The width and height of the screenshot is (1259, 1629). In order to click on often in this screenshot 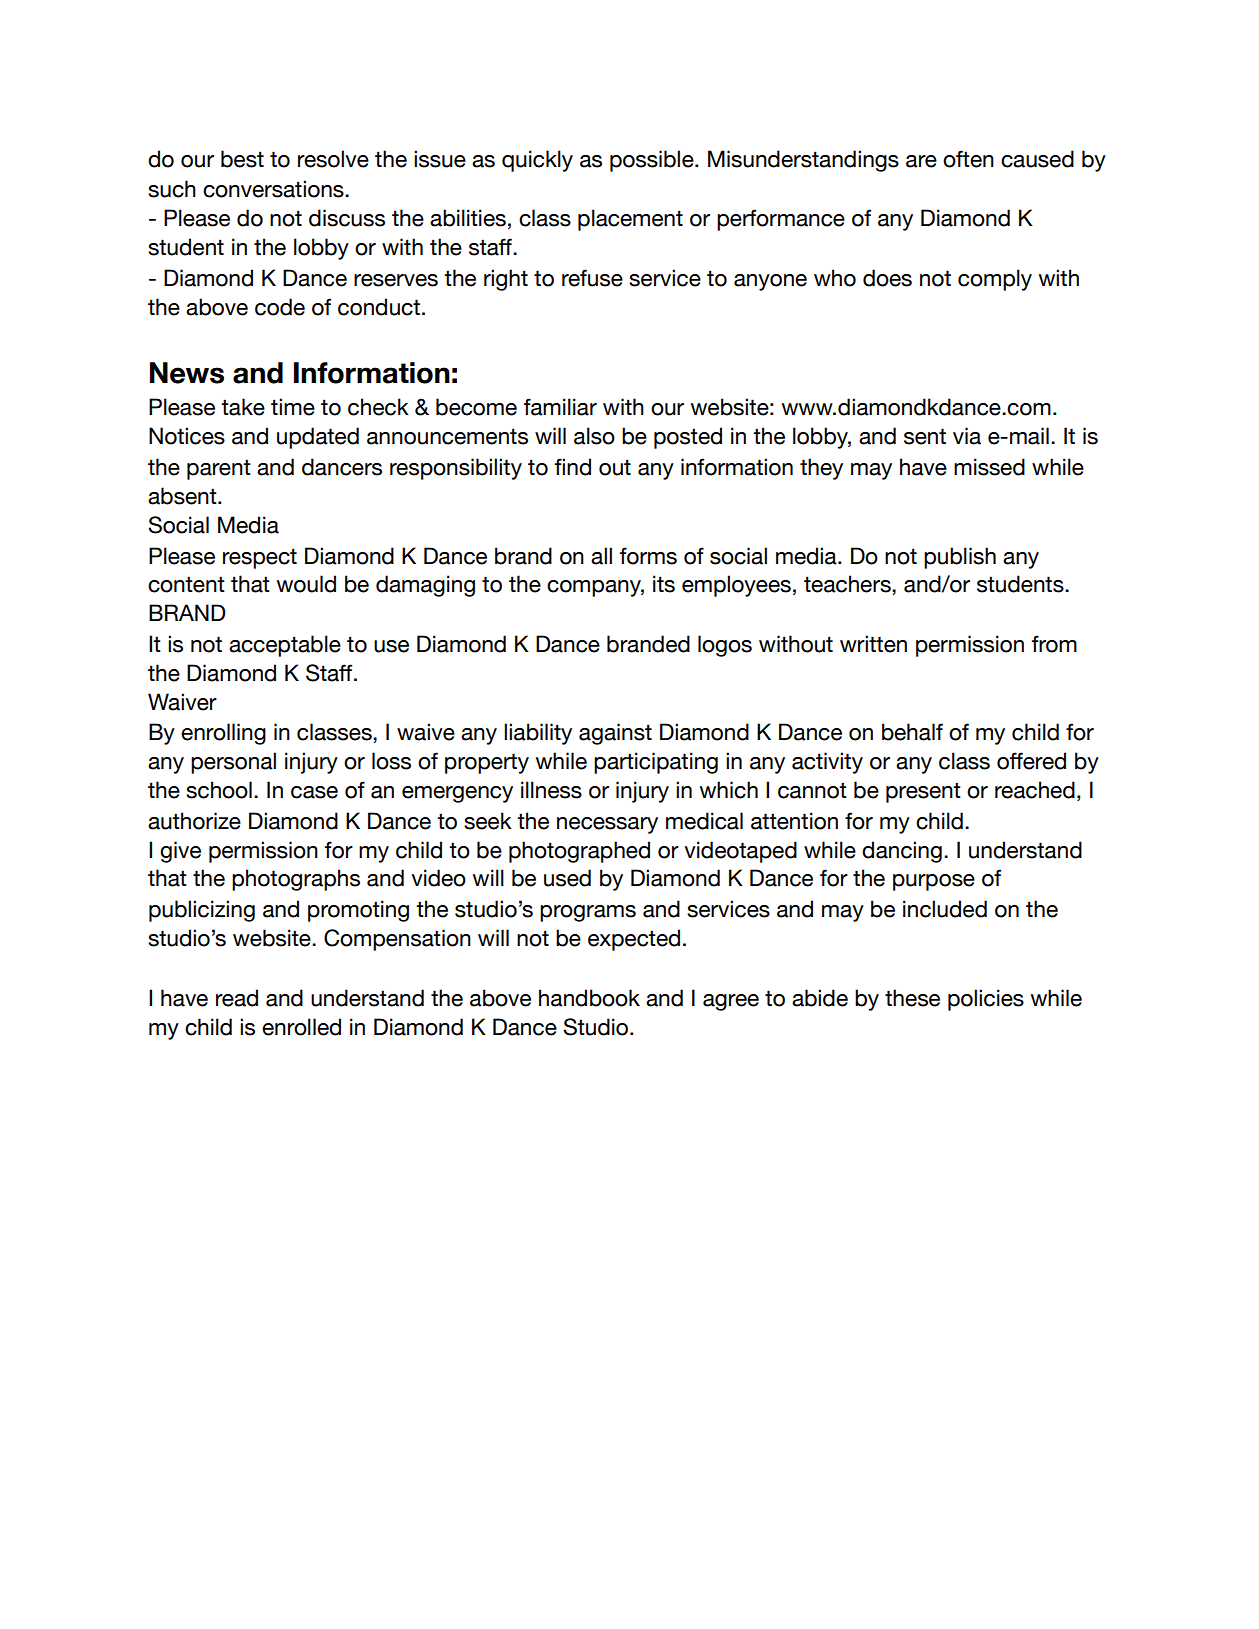, I will do `click(968, 159)`.
